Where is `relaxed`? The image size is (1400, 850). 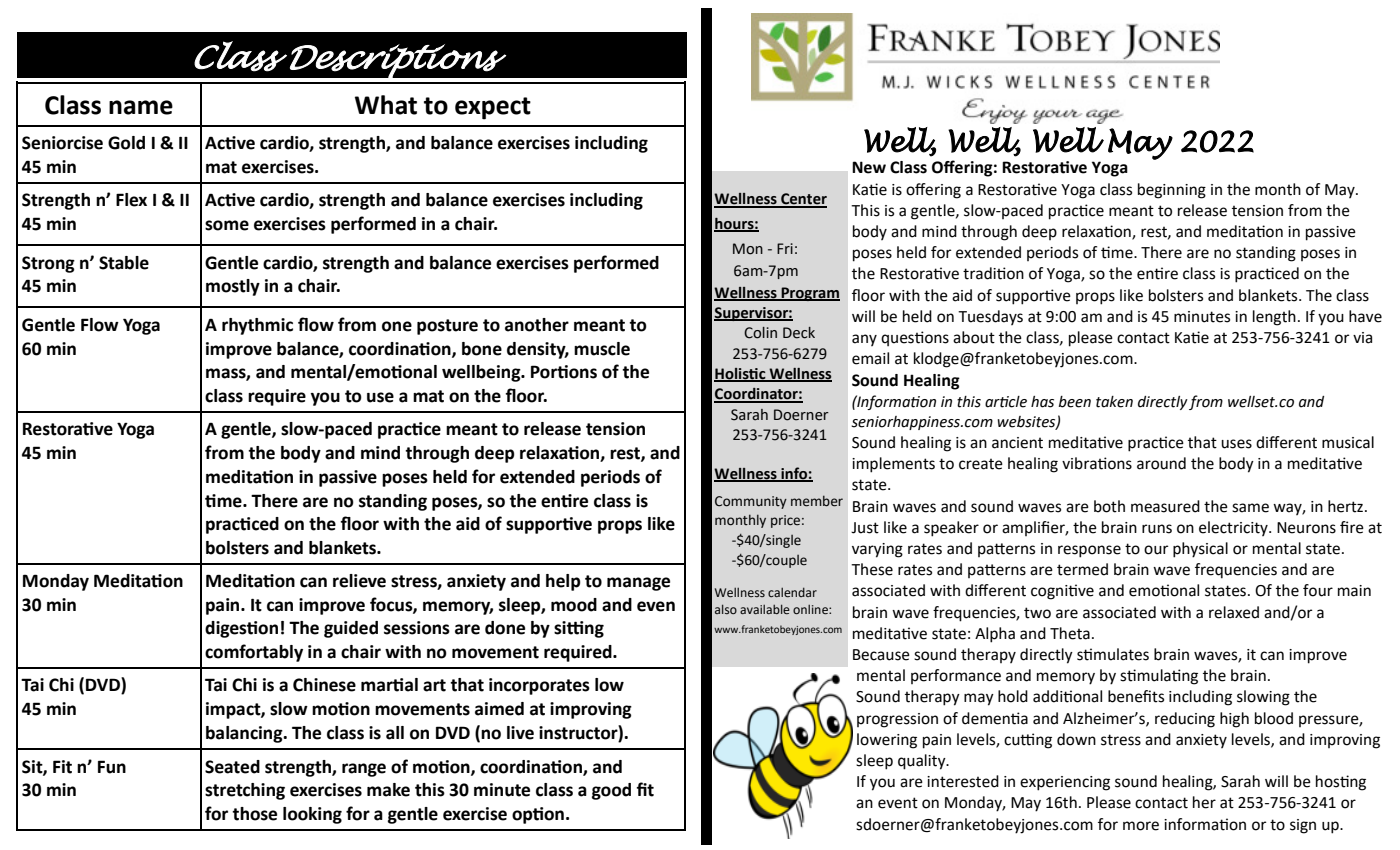 relaxed is located at coordinates (1234, 612).
